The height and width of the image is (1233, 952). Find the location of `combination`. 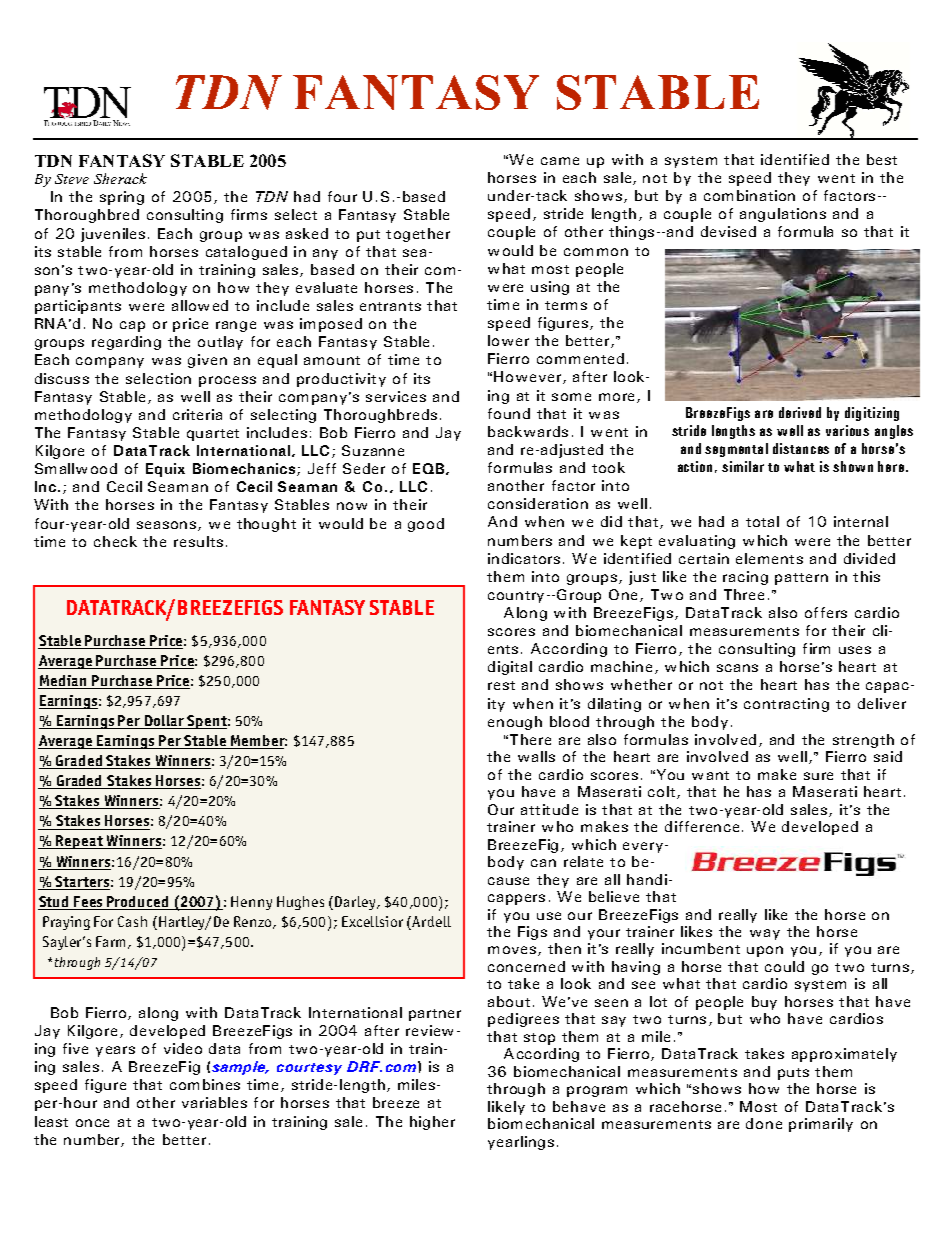

combination is located at coordinates (749, 195).
